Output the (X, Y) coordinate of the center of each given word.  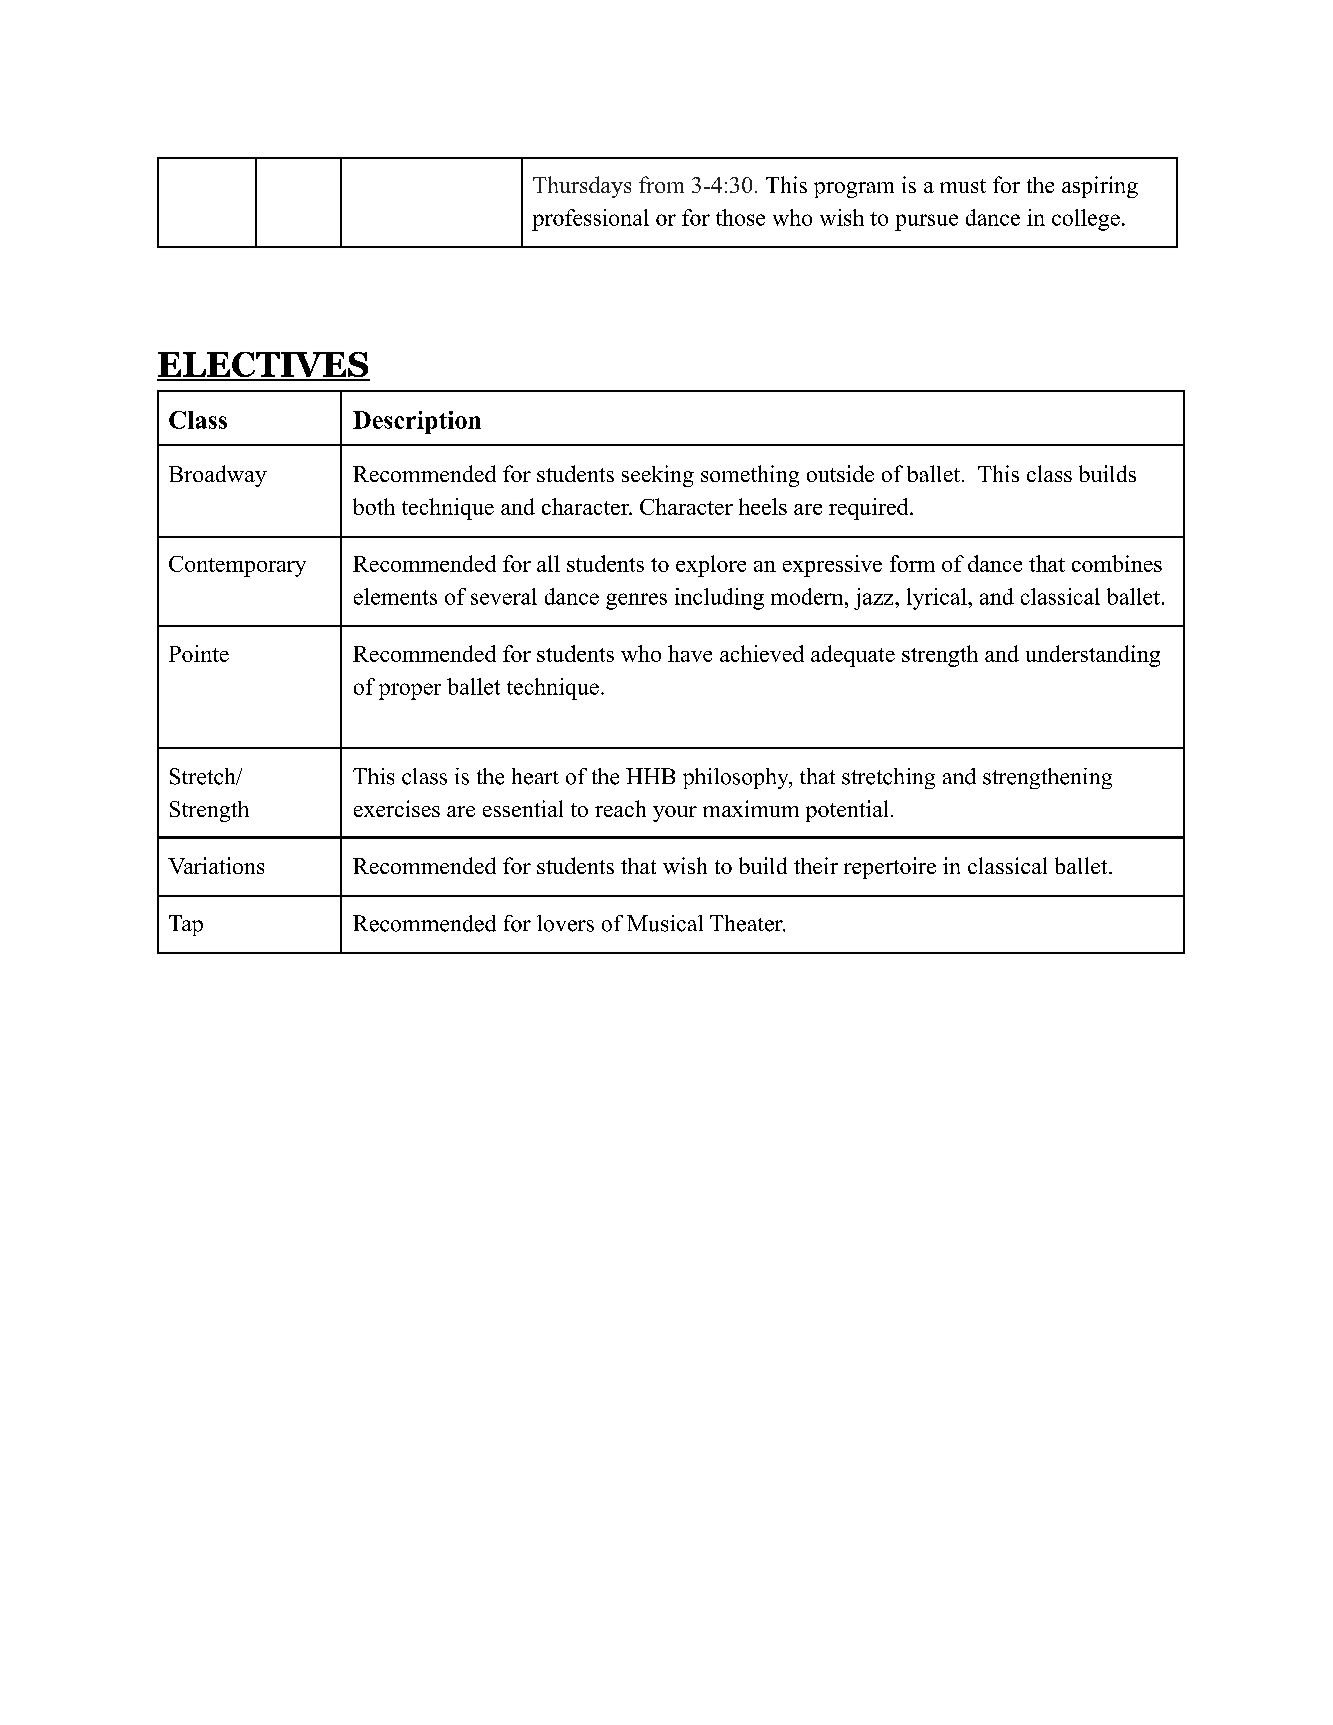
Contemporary (237, 566)
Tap (186, 925)
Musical (665, 923)
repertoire (890, 868)
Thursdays (582, 187)
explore (711, 566)
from (661, 184)
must (963, 186)
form (912, 563)
